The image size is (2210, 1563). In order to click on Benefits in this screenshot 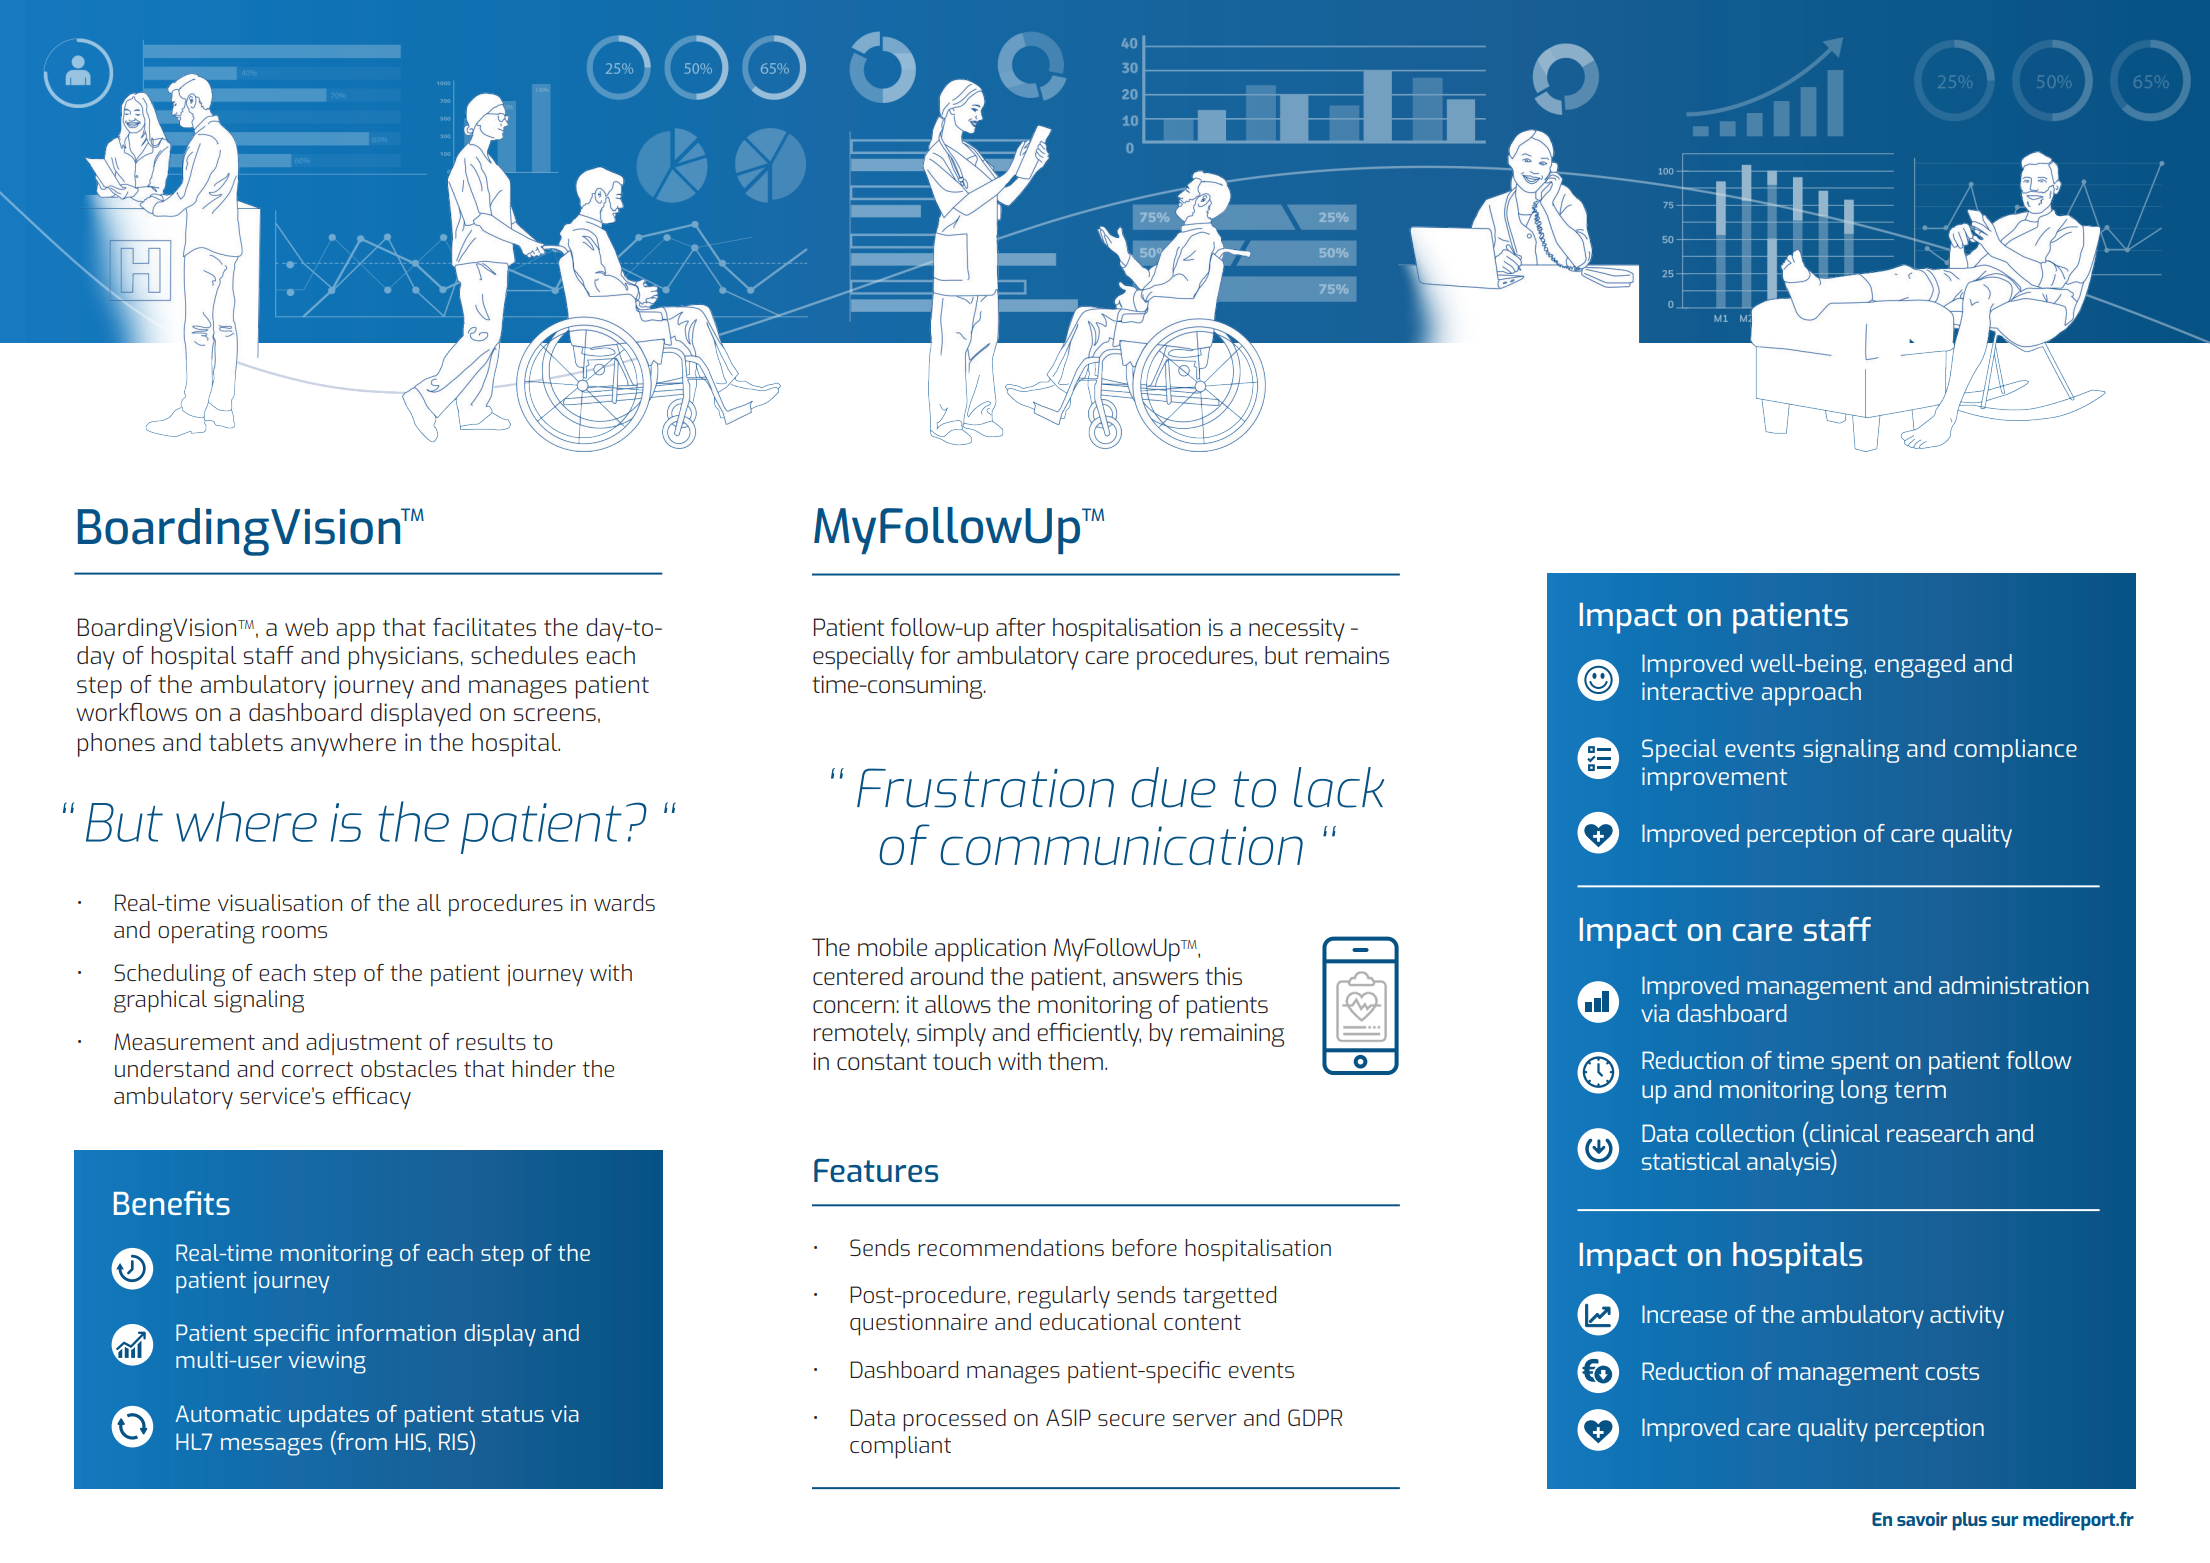, I will do `click(172, 1203)`.
